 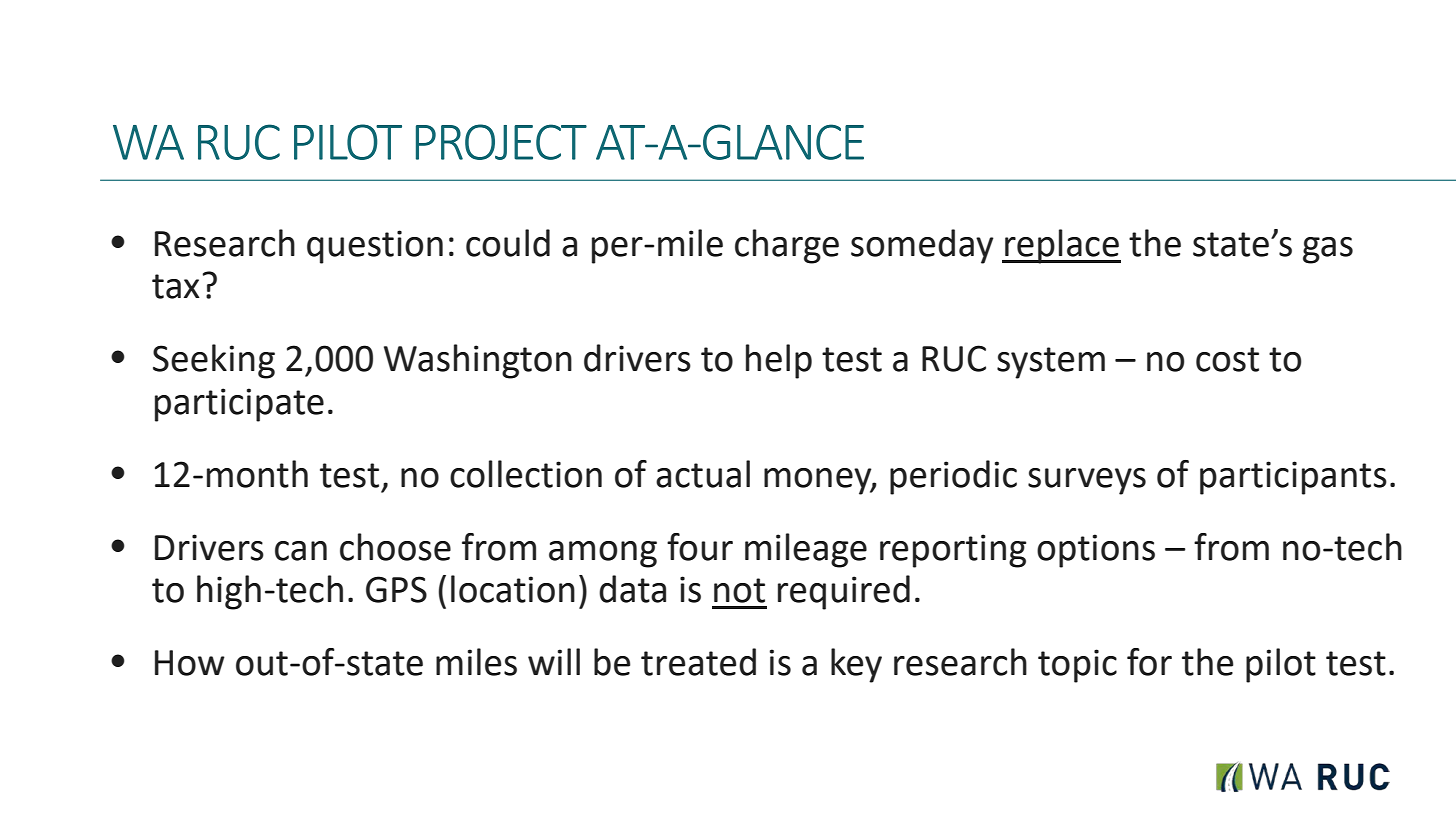 I want to click on for, so click(x=1149, y=662).
